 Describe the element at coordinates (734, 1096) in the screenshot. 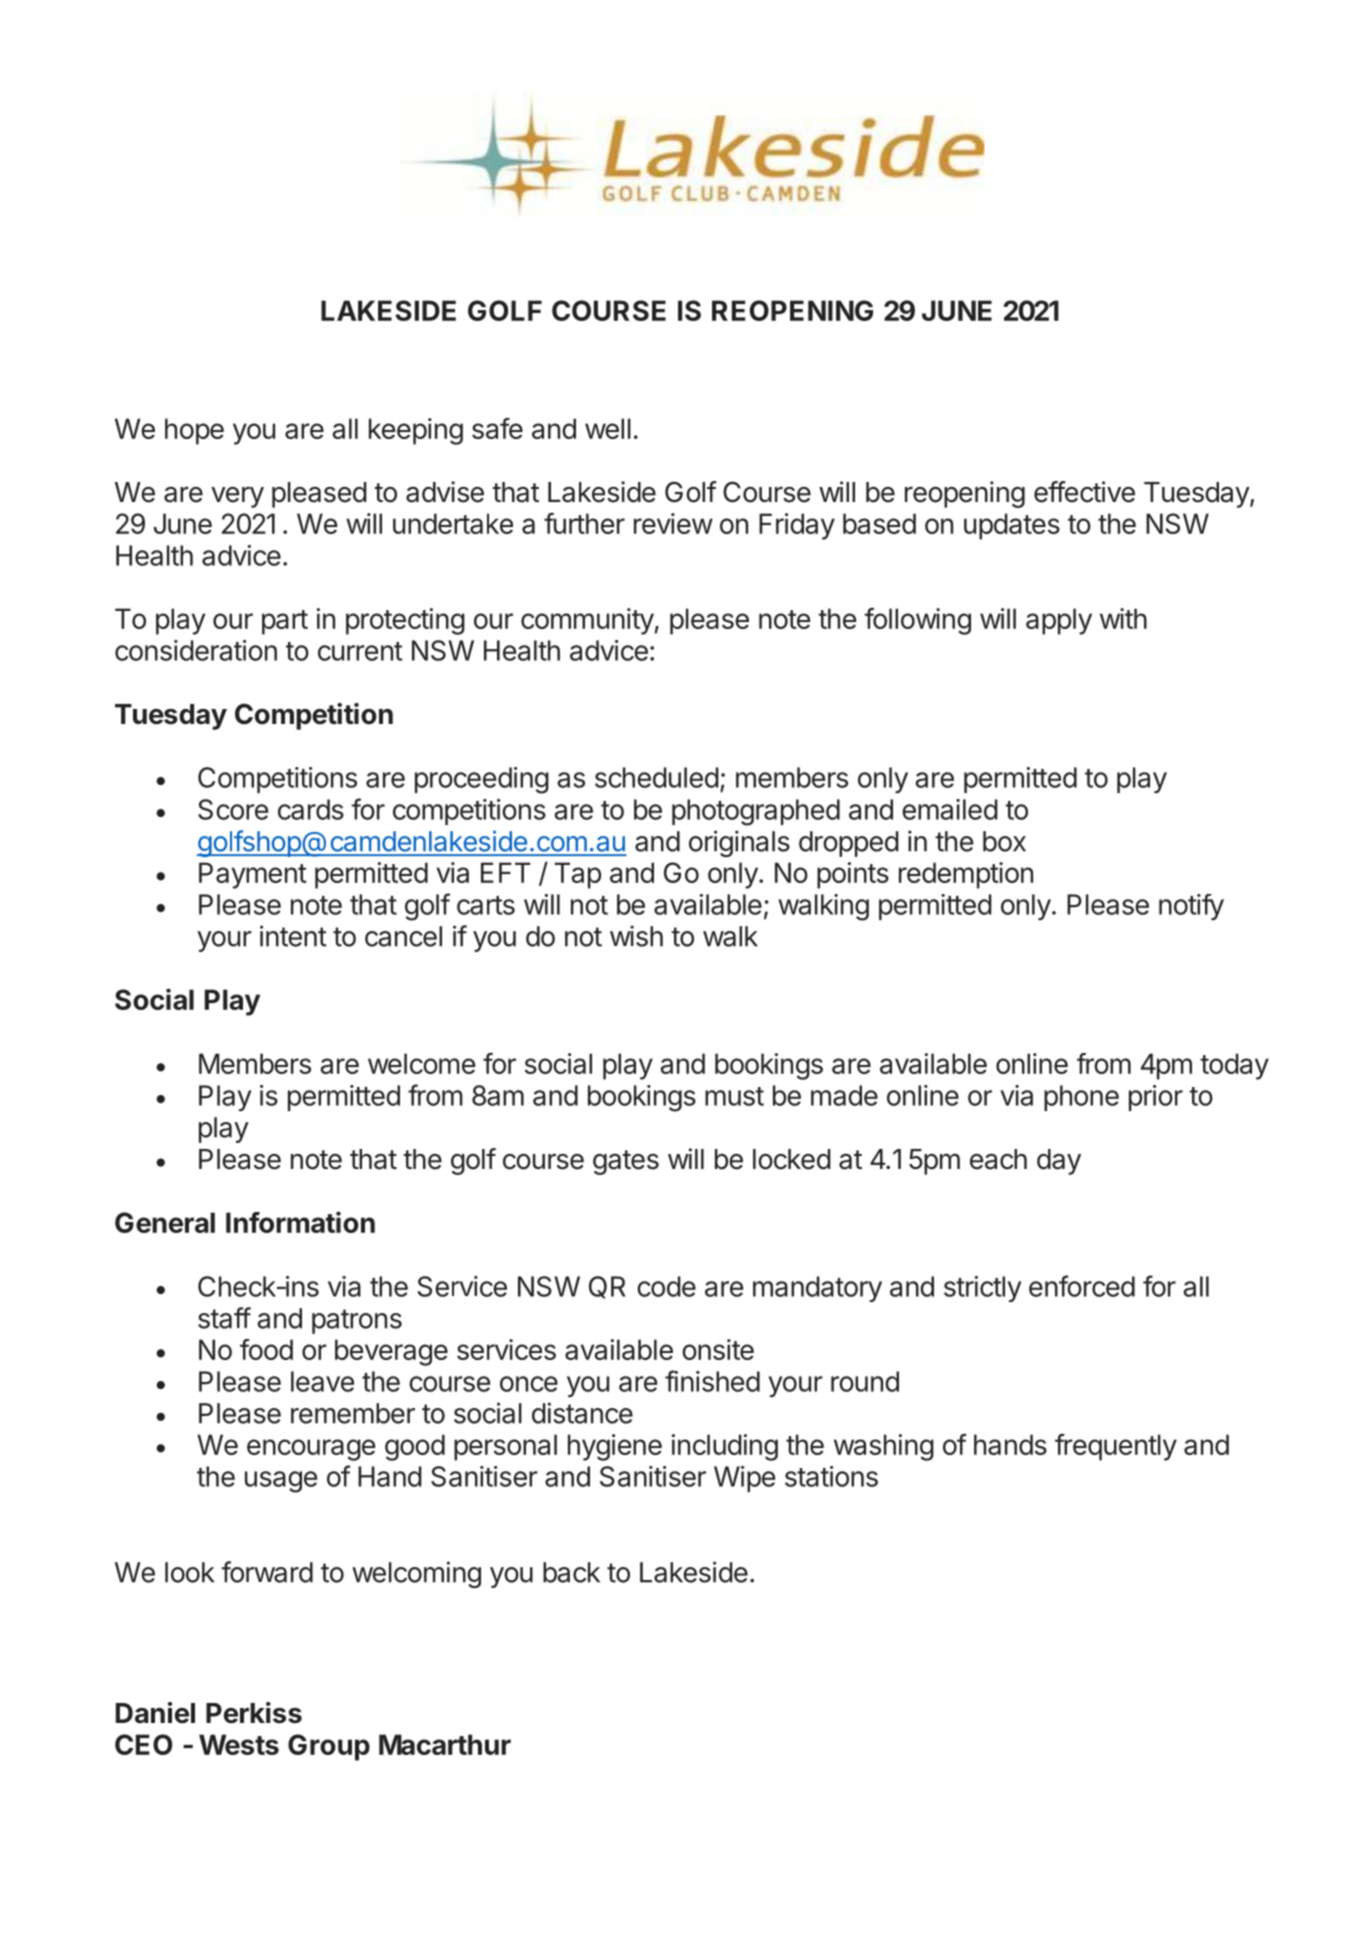

I see `must` at that location.
